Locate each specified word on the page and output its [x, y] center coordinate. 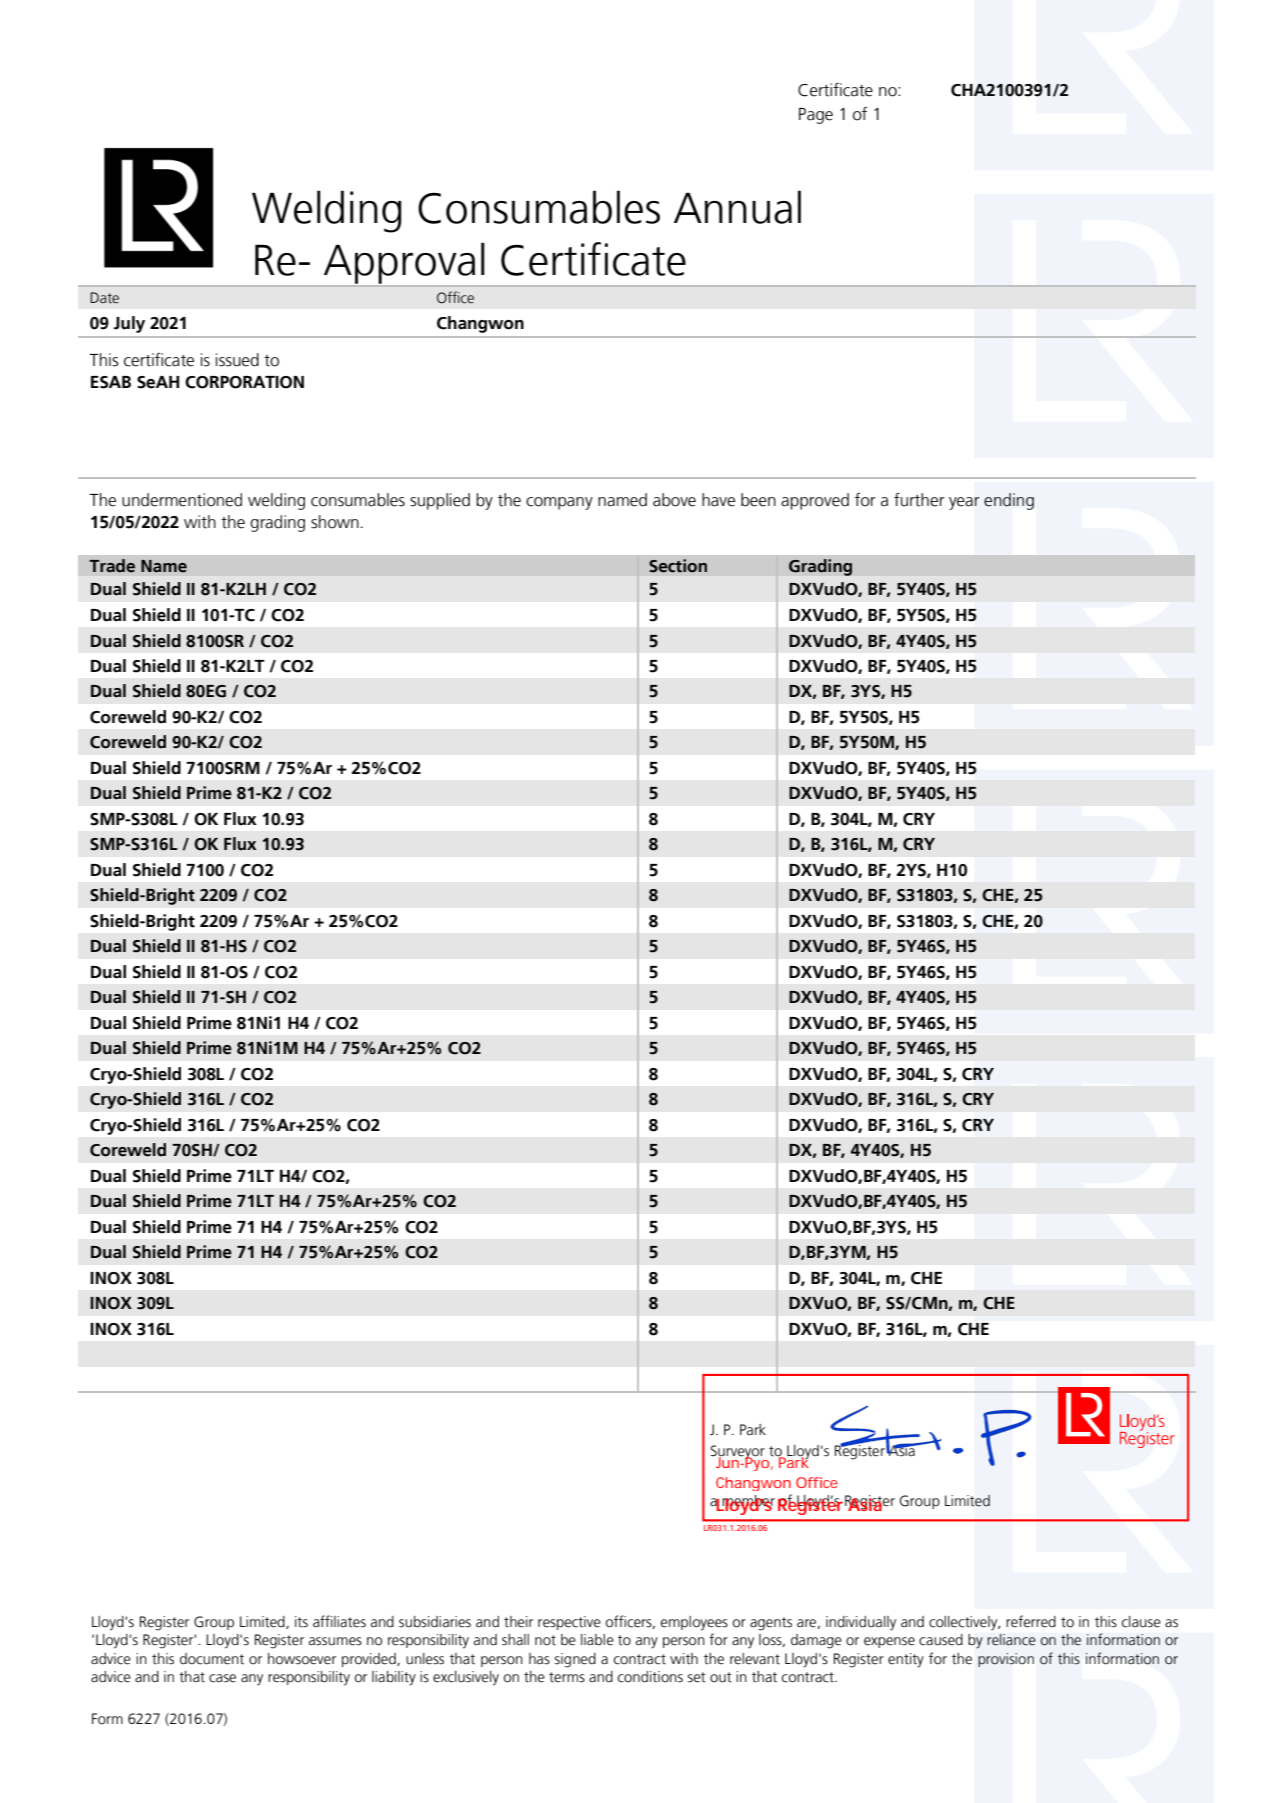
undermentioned [182, 500]
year [964, 503]
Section [678, 566]
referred [1031, 1621]
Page [816, 116]
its [301, 1622]
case [222, 1678]
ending [1009, 501]
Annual [737, 207]
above [674, 500]
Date [104, 298]
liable [597, 1640]
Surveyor [738, 1453]
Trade [112, 566]
